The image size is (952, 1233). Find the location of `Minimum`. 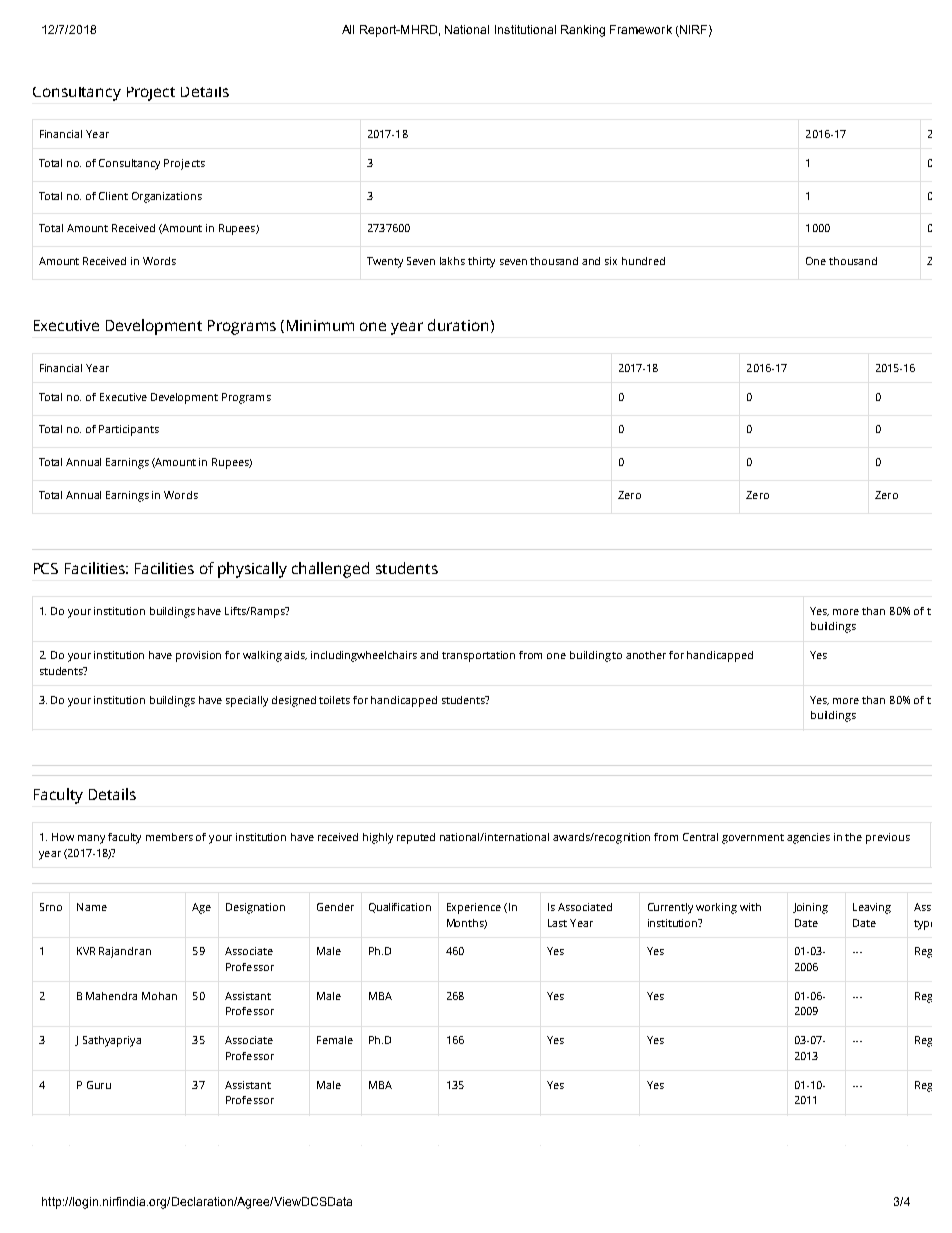

Minimum is located at coordinates (320, 325).
